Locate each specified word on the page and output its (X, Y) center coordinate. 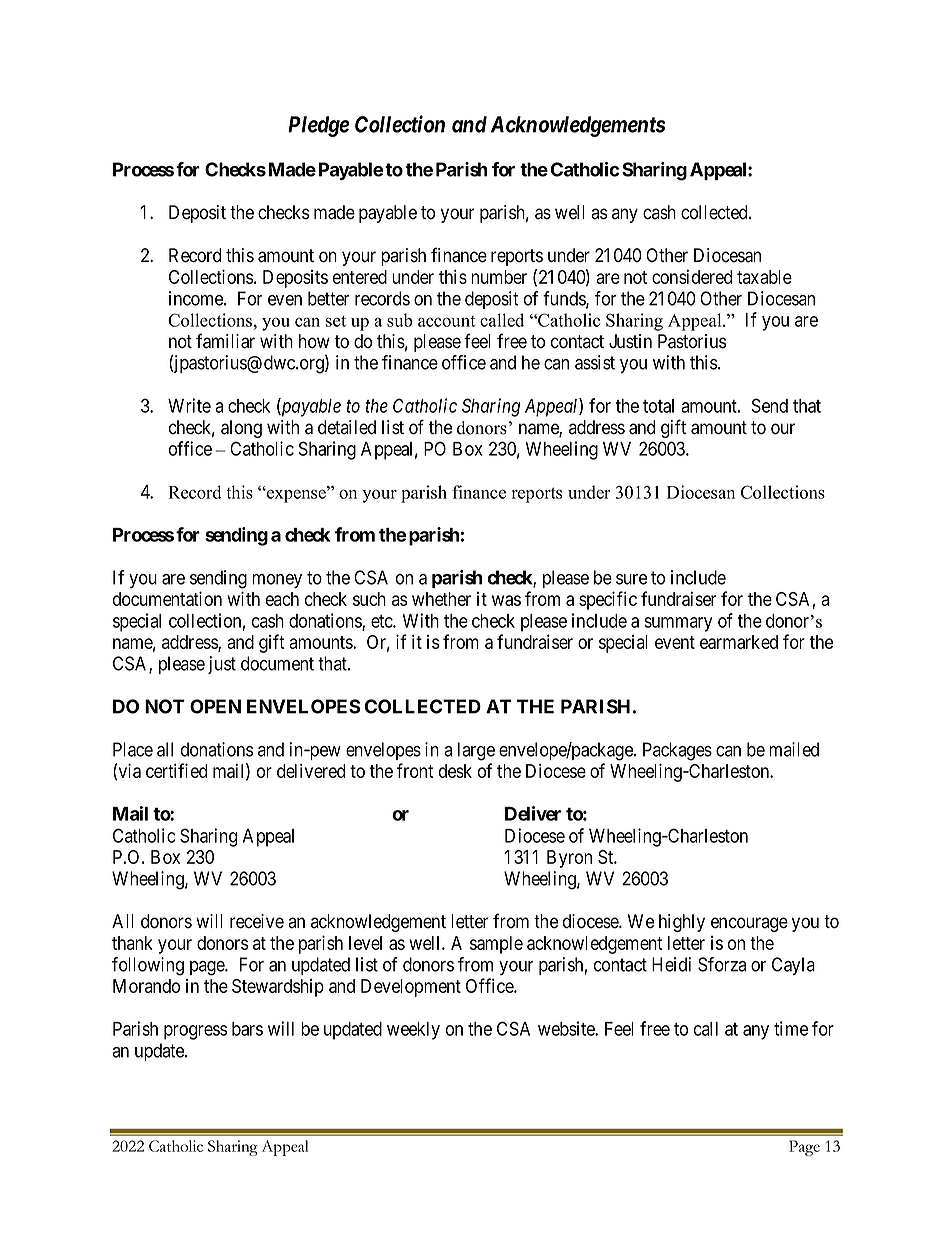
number (499, 277)
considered (692, 276)
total (658, 406)
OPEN (215, 706)
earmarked (739, 642)
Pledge (319, 126)
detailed (347, 427)
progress (195, 1032)
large (476, 751)
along (241, 429)
